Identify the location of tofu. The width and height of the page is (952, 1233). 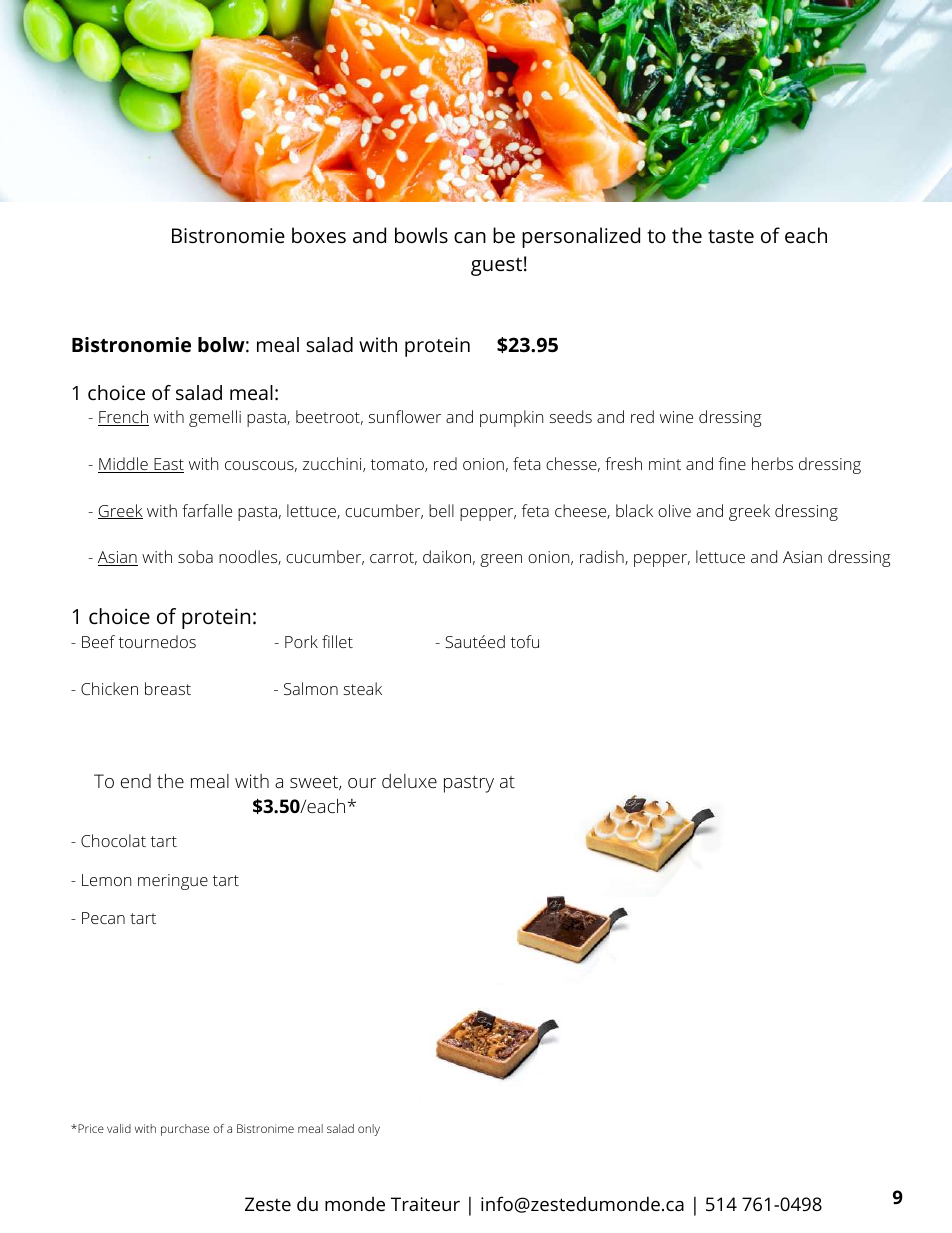
(525, 641).
